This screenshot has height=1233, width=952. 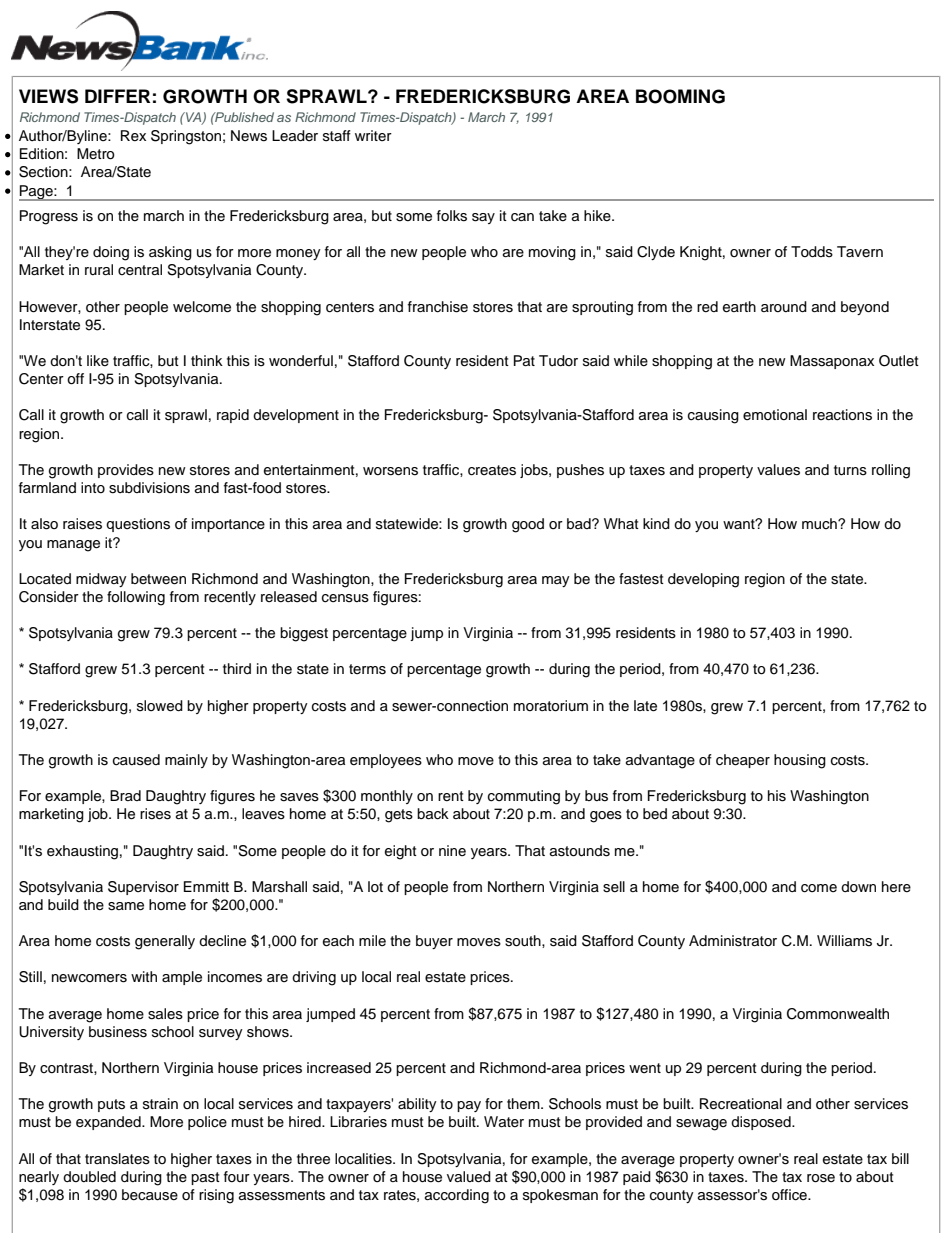 I want to click on BOOMING, so click(x=680, y=96).
